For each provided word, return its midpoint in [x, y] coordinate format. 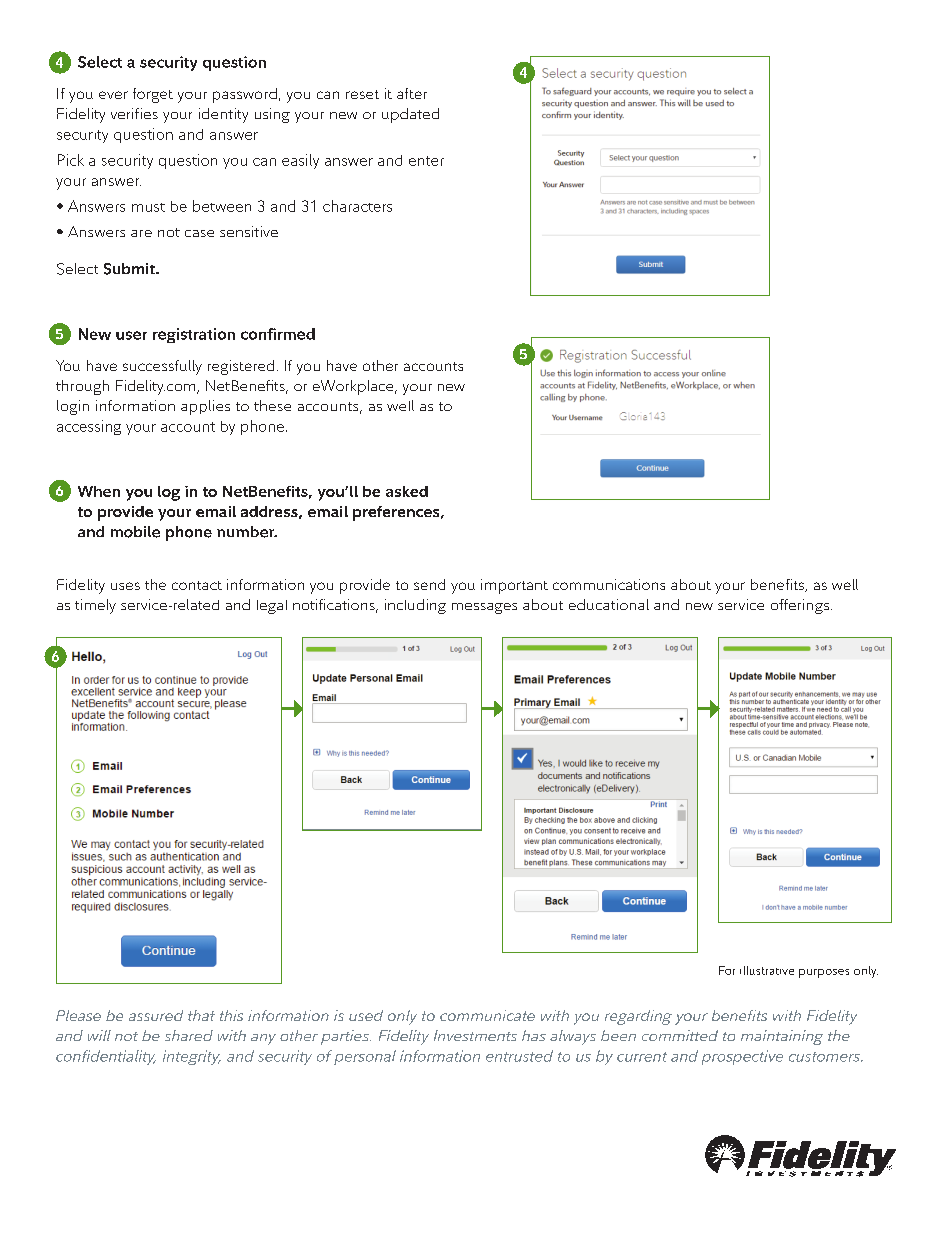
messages [484, 608]
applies [205, 407]
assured [156, 1015]
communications [609, 584]
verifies [134, 113]
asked [407, 491]
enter [426, 161]
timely [95, 606]
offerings [801, 606]
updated [410, 115]
